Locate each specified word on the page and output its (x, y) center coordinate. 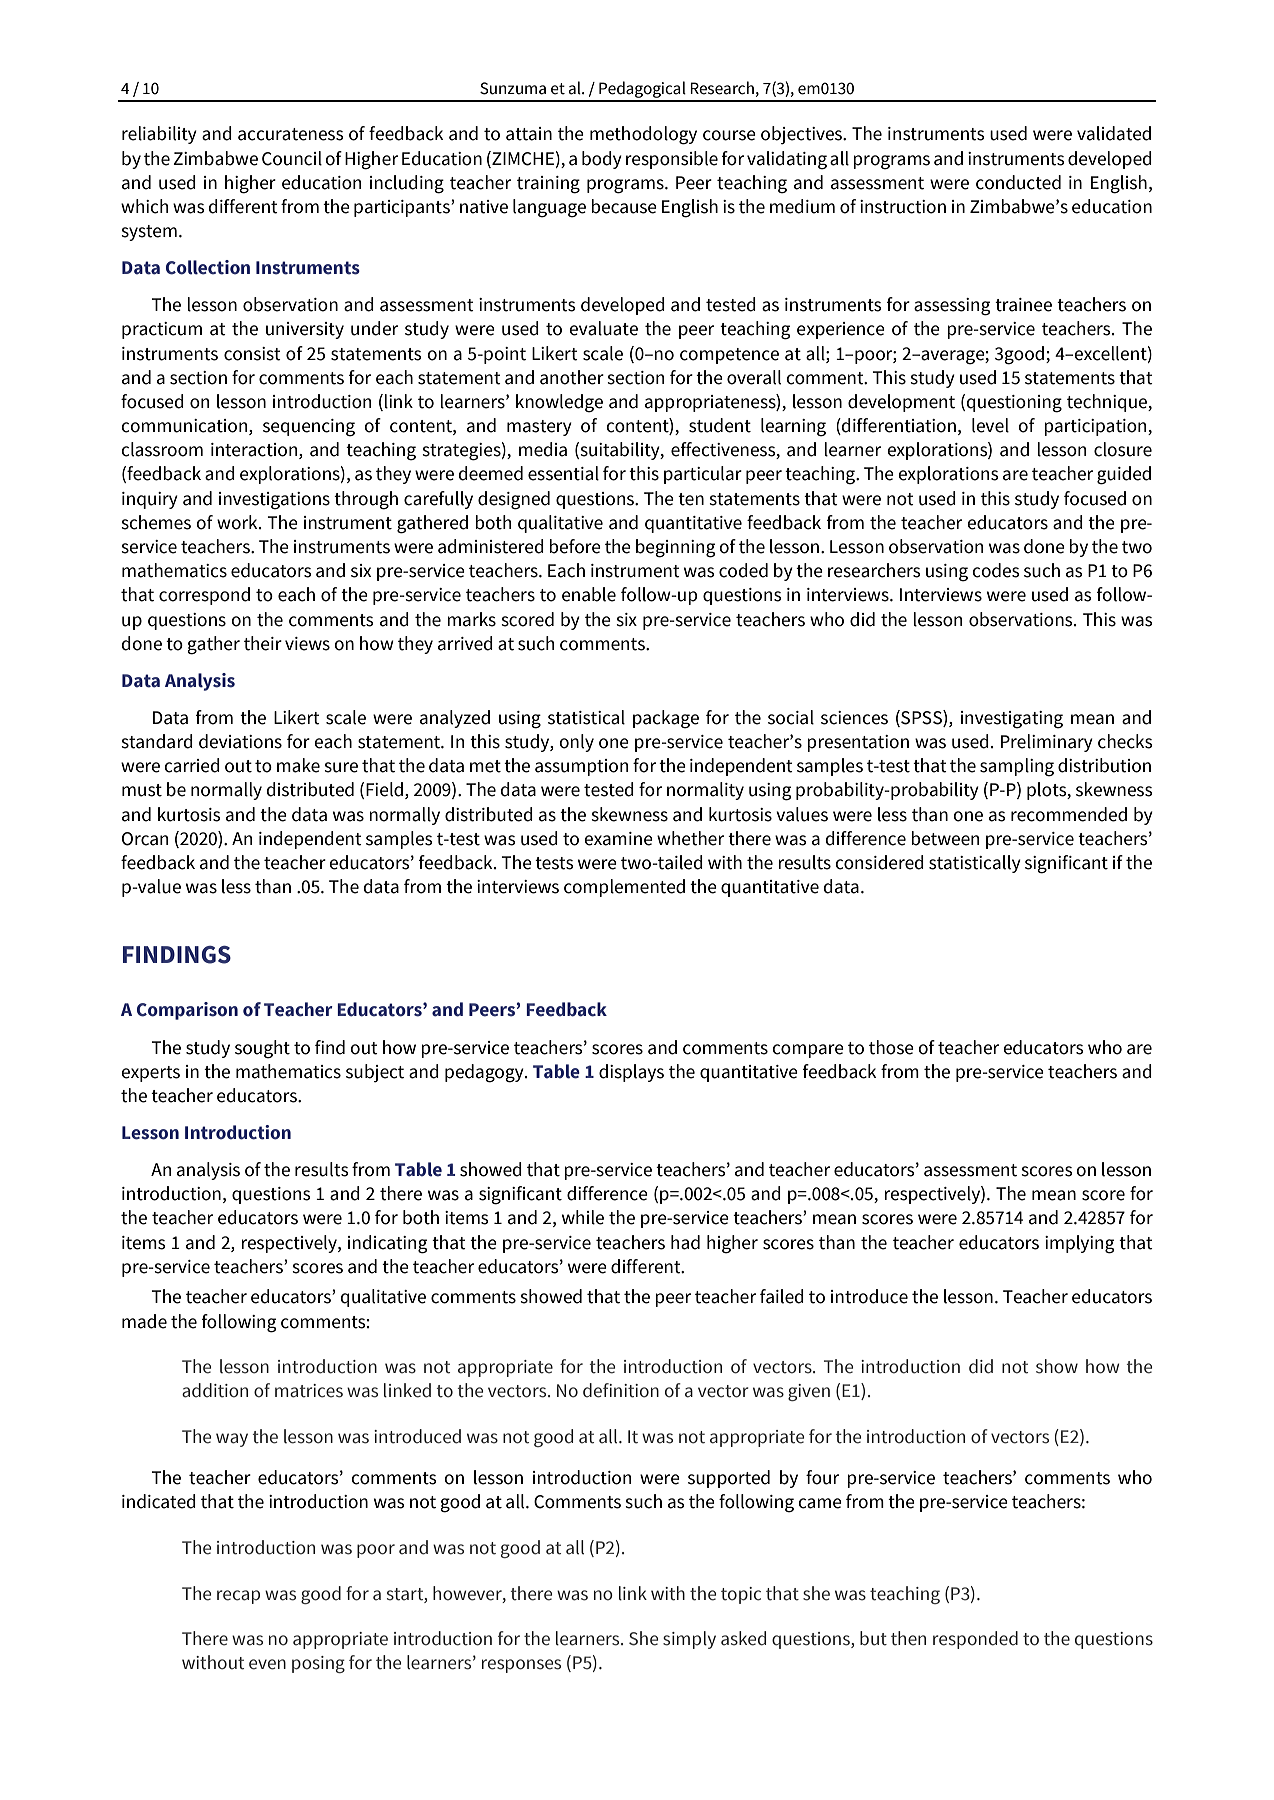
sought (262, 1049)
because (624, 206)
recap (238, 1597)
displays (631, 1073)
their (263, 643)
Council (292, 158)
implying (1079, 1244)
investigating (1012, 720)
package (666, 719)
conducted (1018, 182)
